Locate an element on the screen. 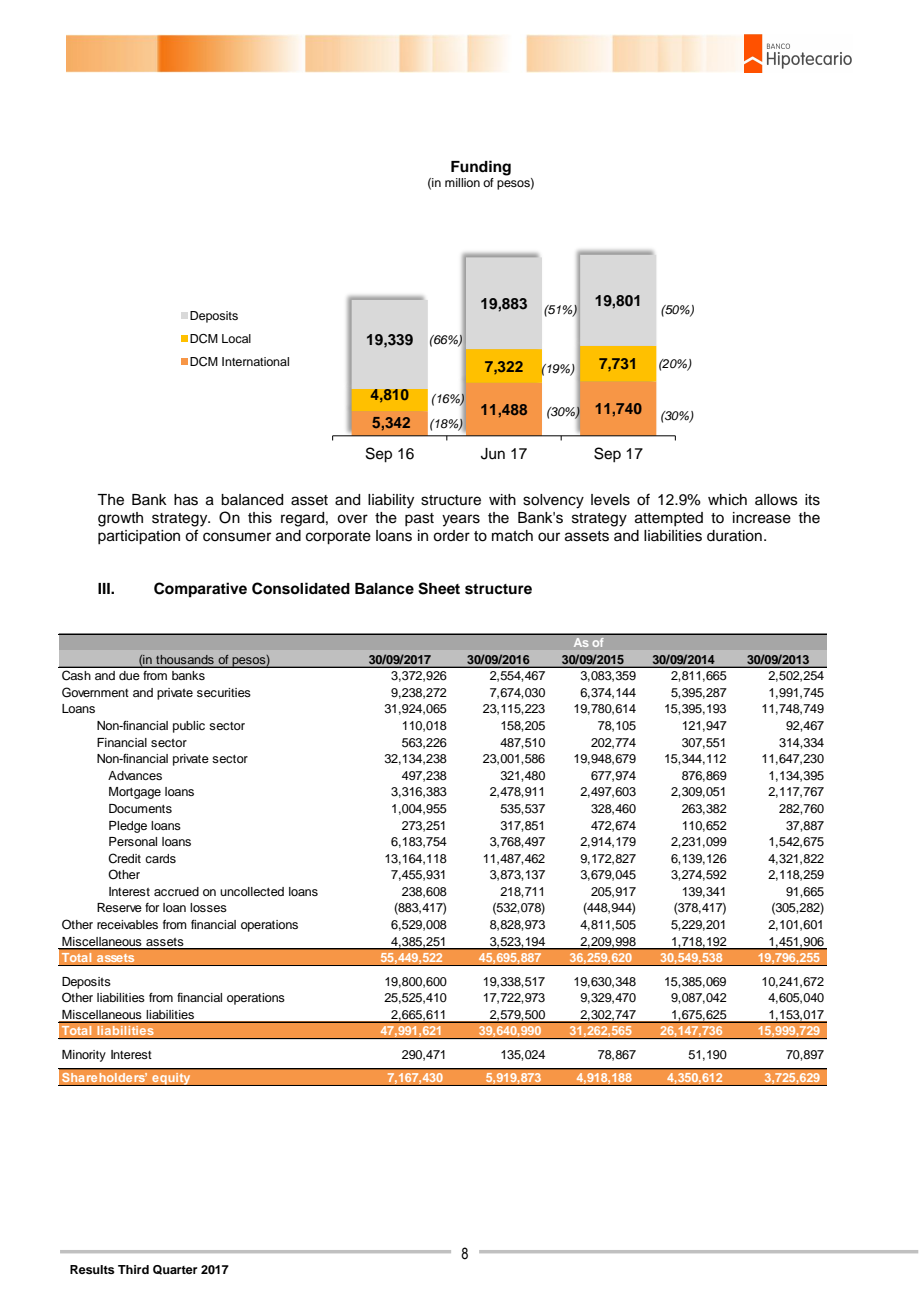 The height and width of the screenshot is (1308, 924). public is located at coordinates (189, 727).
